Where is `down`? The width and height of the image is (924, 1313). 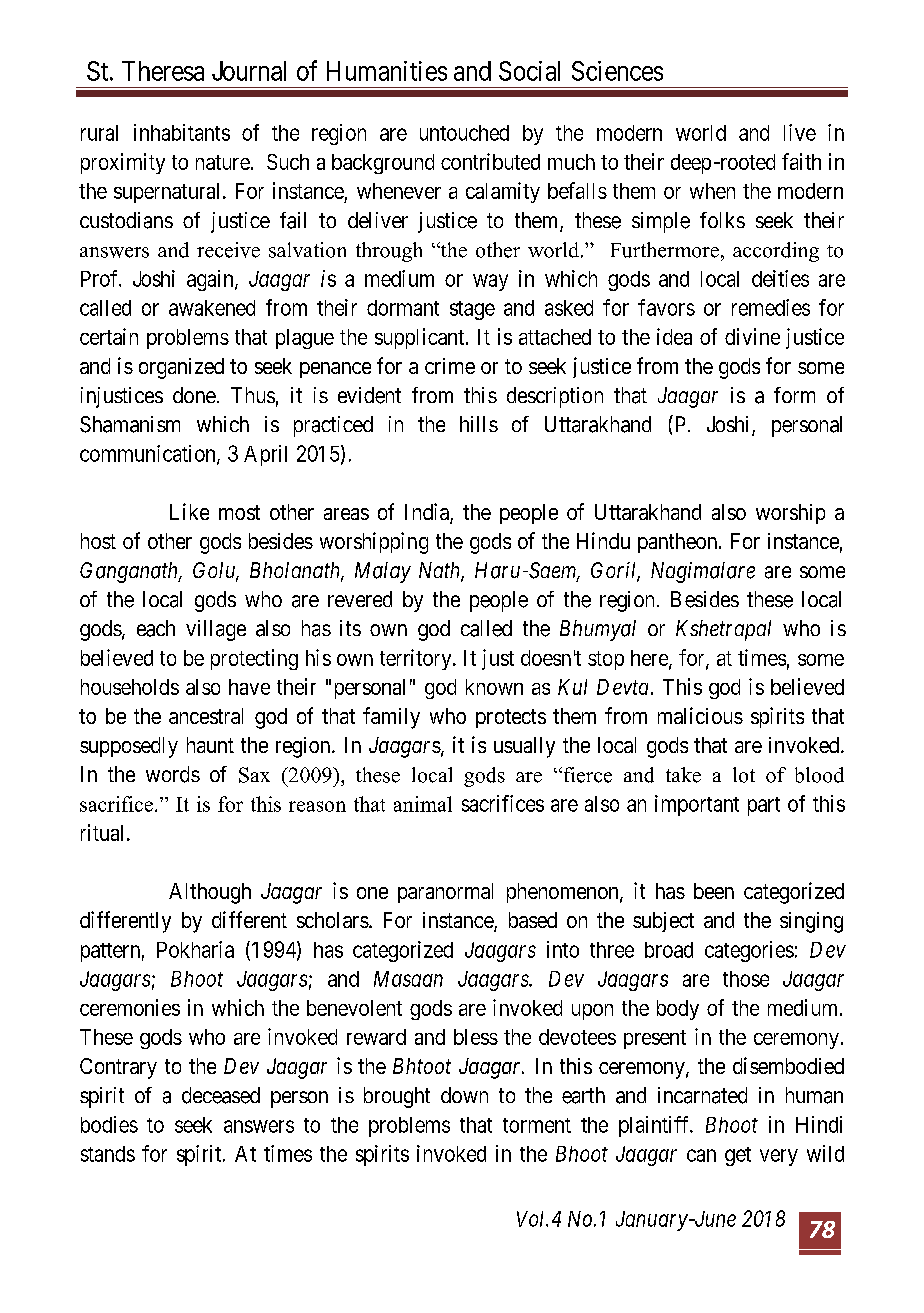
down is located at coordinates (464, 1095).
